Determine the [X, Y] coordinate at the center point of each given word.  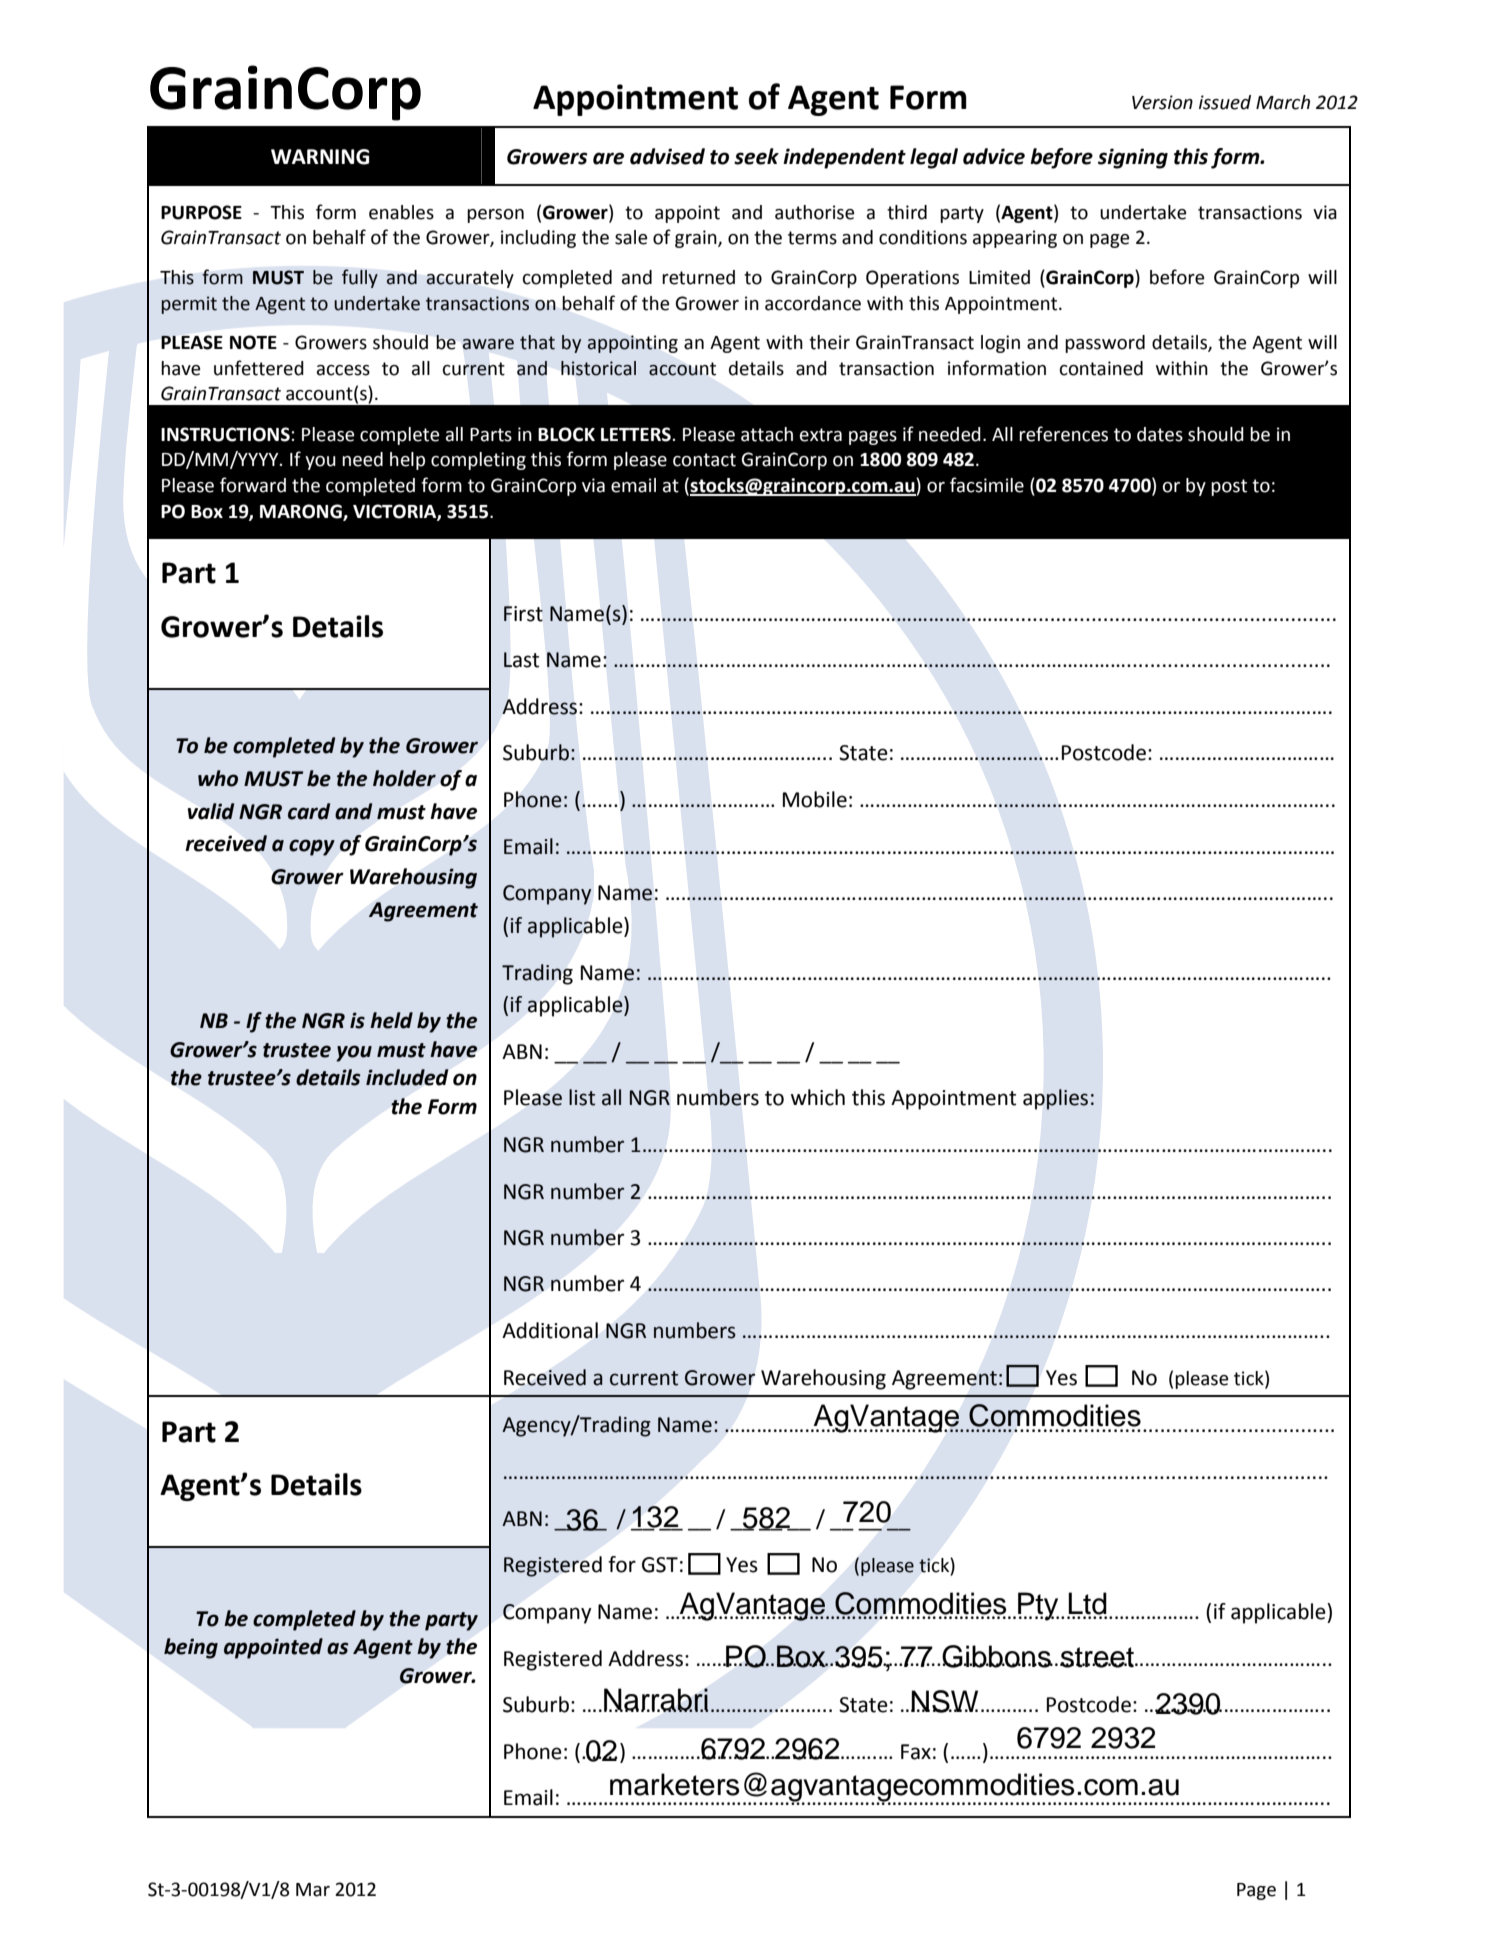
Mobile [815, 799]
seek [756, 156]
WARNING [320, 157]
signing [1133, 158]
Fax [916, 1752]
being [191, 1648]
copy [312, 847]
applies [1055, 1099]
